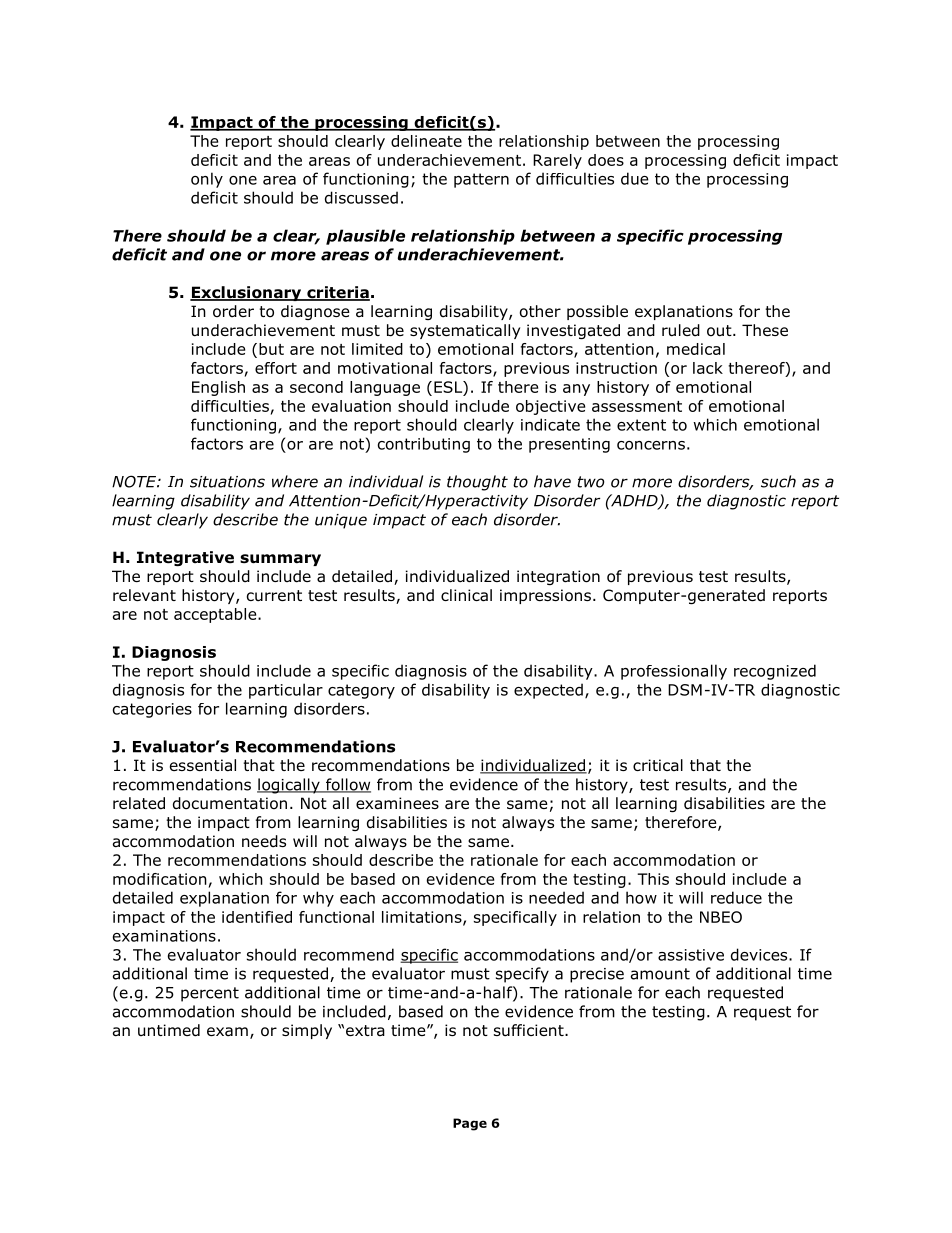 The image size is (952, 1233). Describe the element at coordinates (307, 1031) in the image. I see `simply` at that location.
